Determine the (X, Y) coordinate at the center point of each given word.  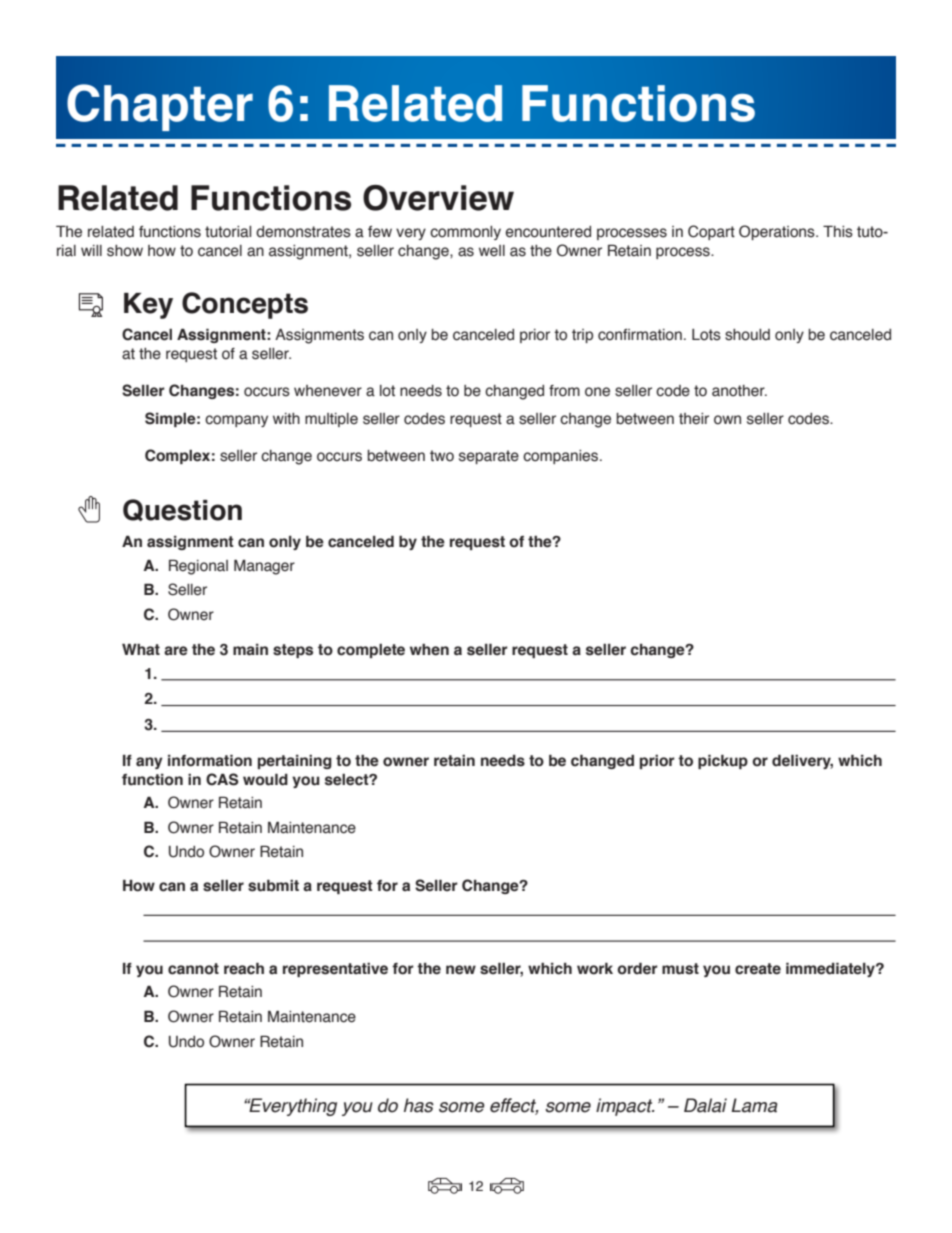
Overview (438, 198)
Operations (778, 232)
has (419, 1105)
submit (273, 885)
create (758, 969)
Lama (754, 1105)
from (564, 391)
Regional (198, 567)
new (461, 970)
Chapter (160, 107)
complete (371, 651)
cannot (193, 969)
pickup (723, 761)
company (236, 421)
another (739, 391)
